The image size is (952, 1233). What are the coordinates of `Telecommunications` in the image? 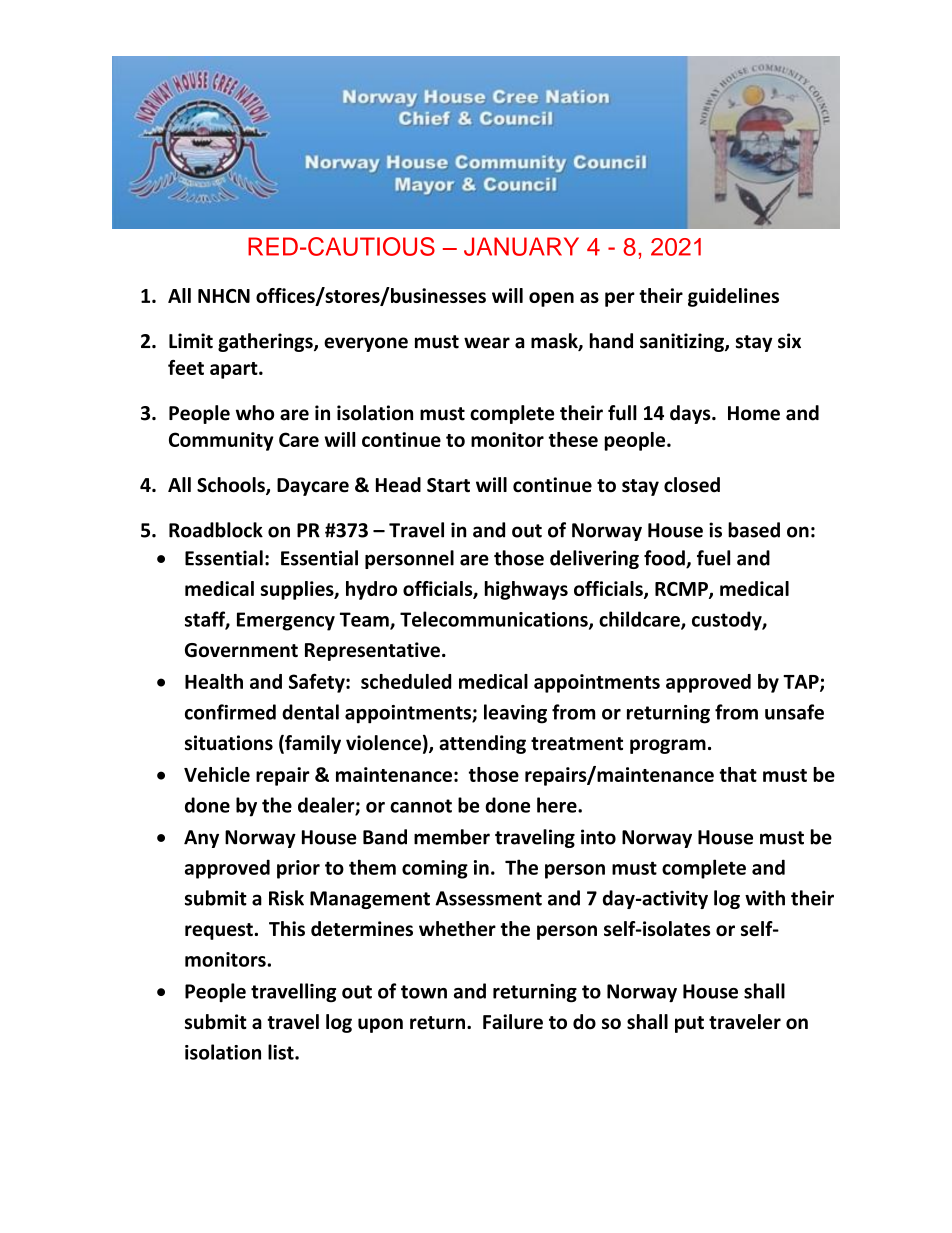 It's located at (495, 620).
